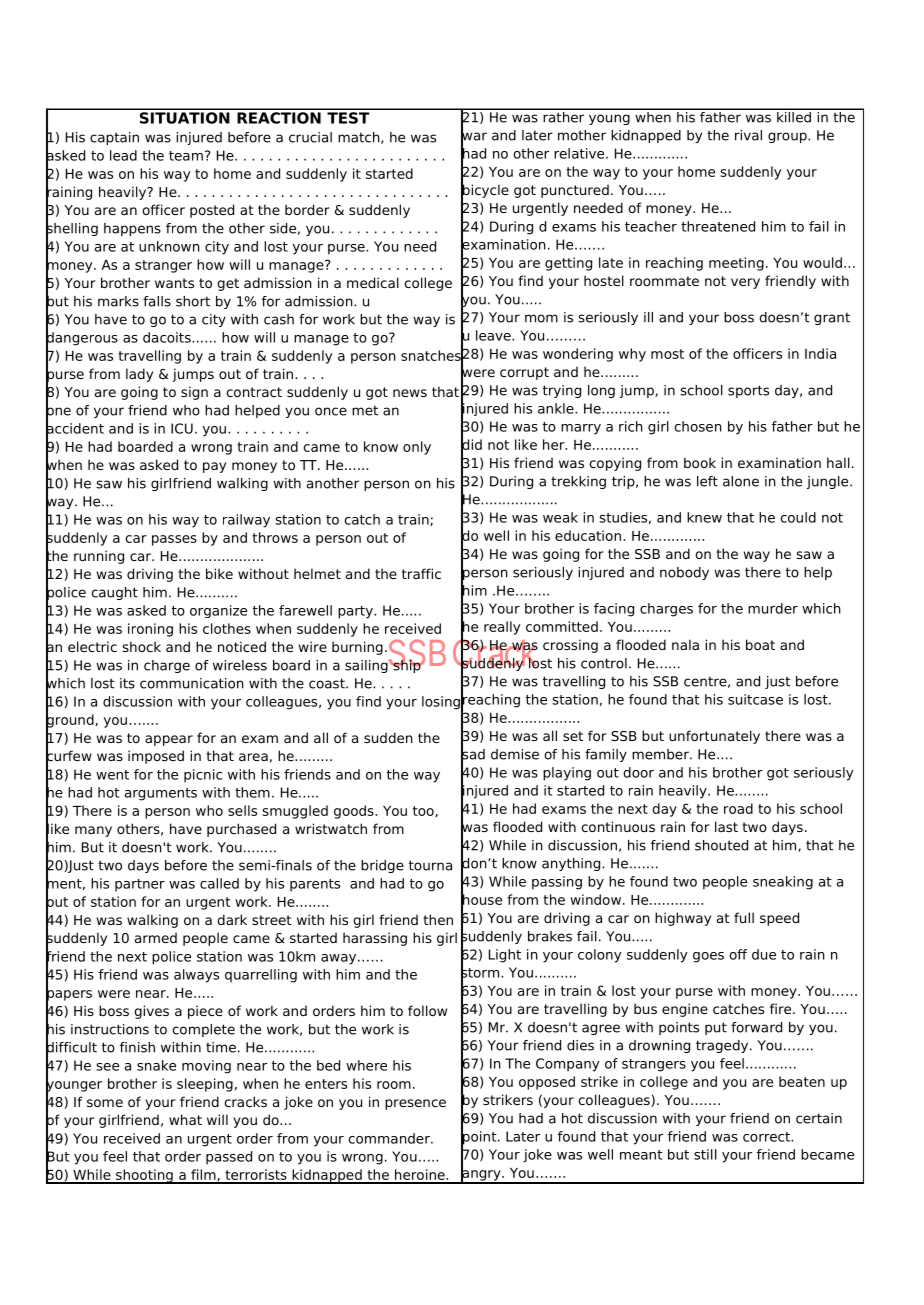 The image size is (924, 1305). I want to click on team, so click(186, 156).
